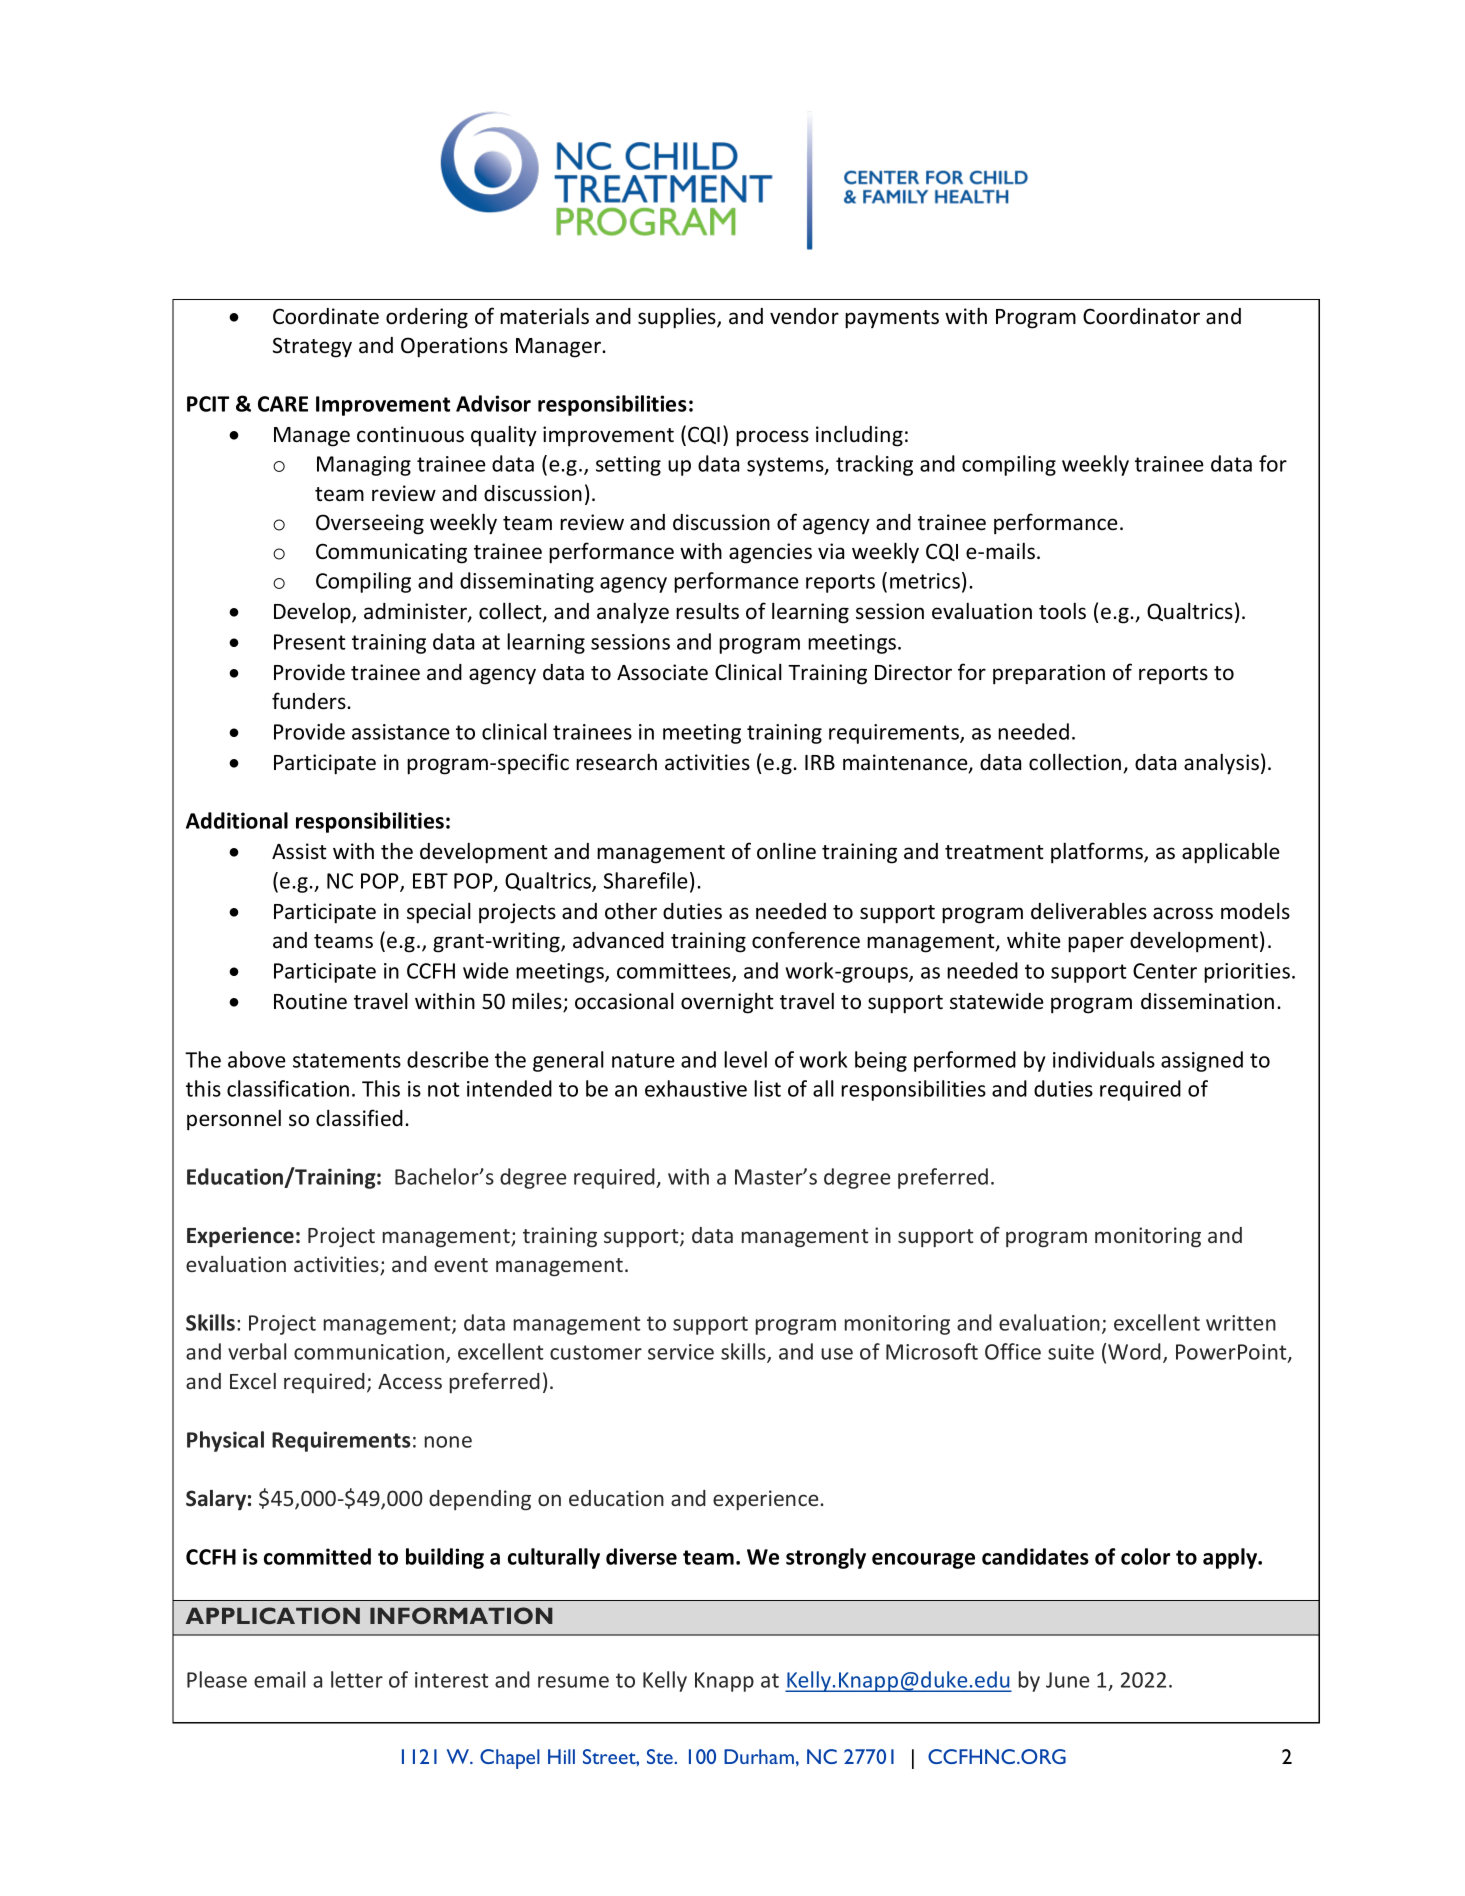 This page has height=1896, width=1465. What do you see at coordinates (1104, 1059) in the page?
I see `individuals` at bounding box center [1104, 1059].
